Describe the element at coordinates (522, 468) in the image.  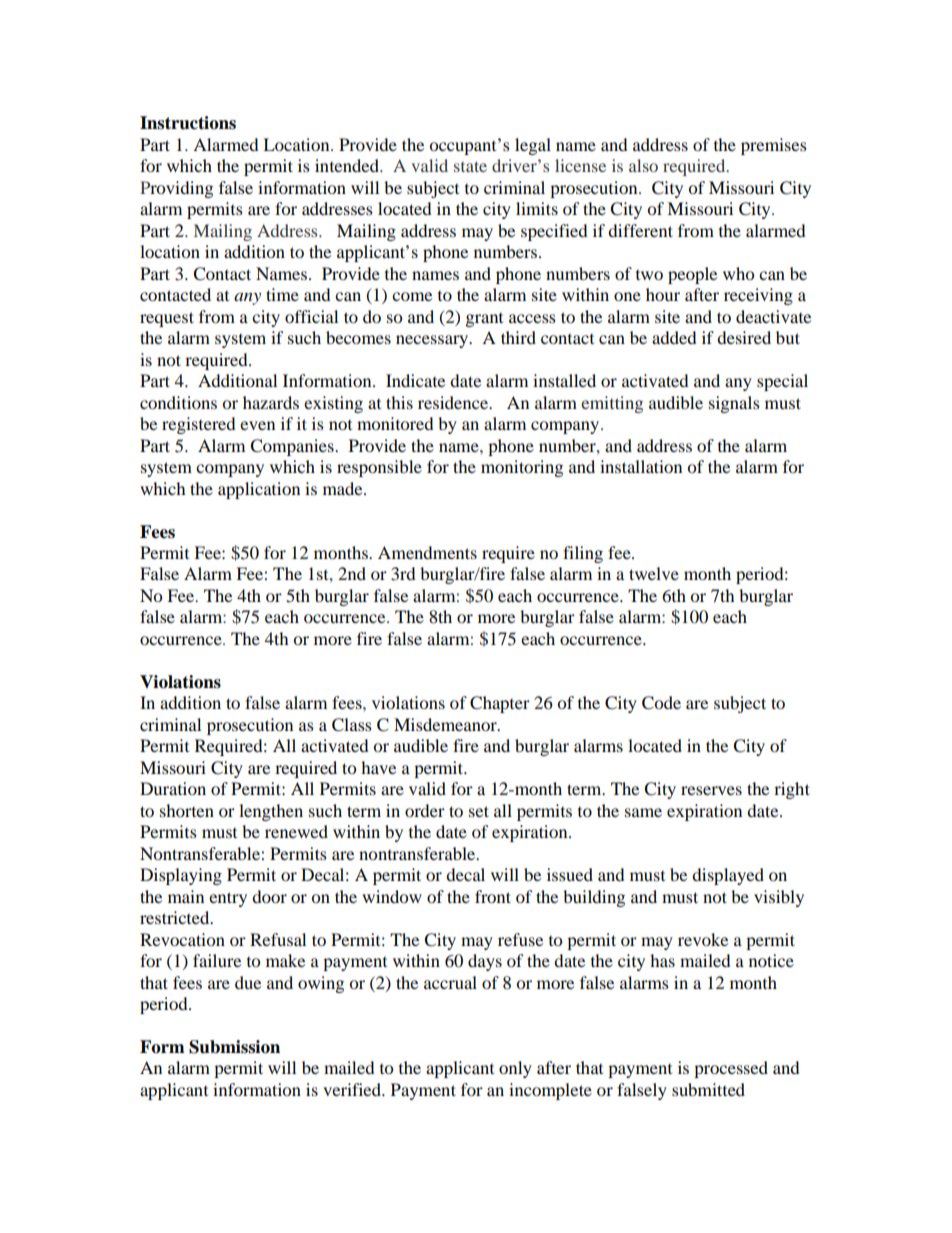
I see `monitoring` at that location.
